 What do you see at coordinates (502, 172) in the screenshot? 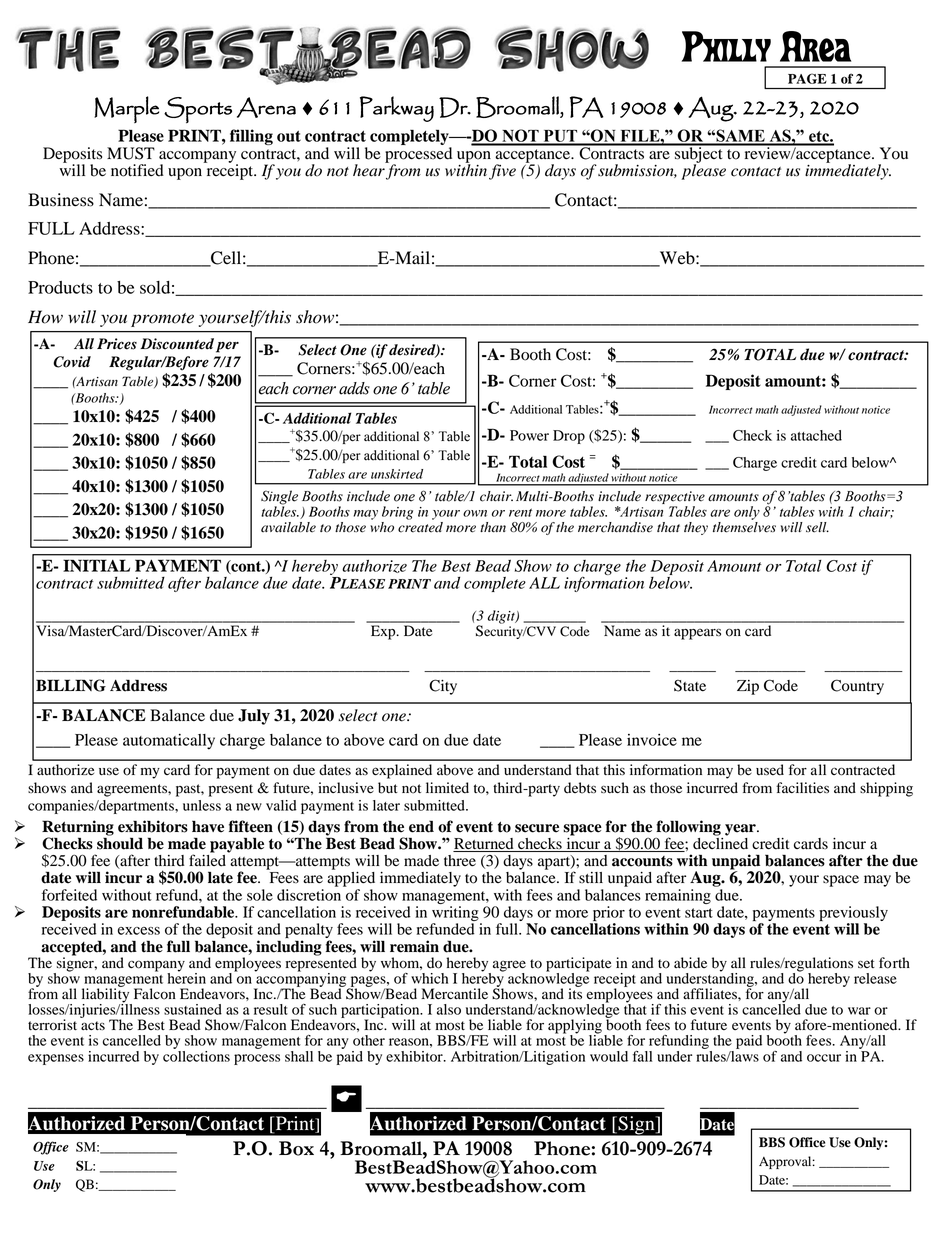
I see `five` at bounding box center [502, 172].
